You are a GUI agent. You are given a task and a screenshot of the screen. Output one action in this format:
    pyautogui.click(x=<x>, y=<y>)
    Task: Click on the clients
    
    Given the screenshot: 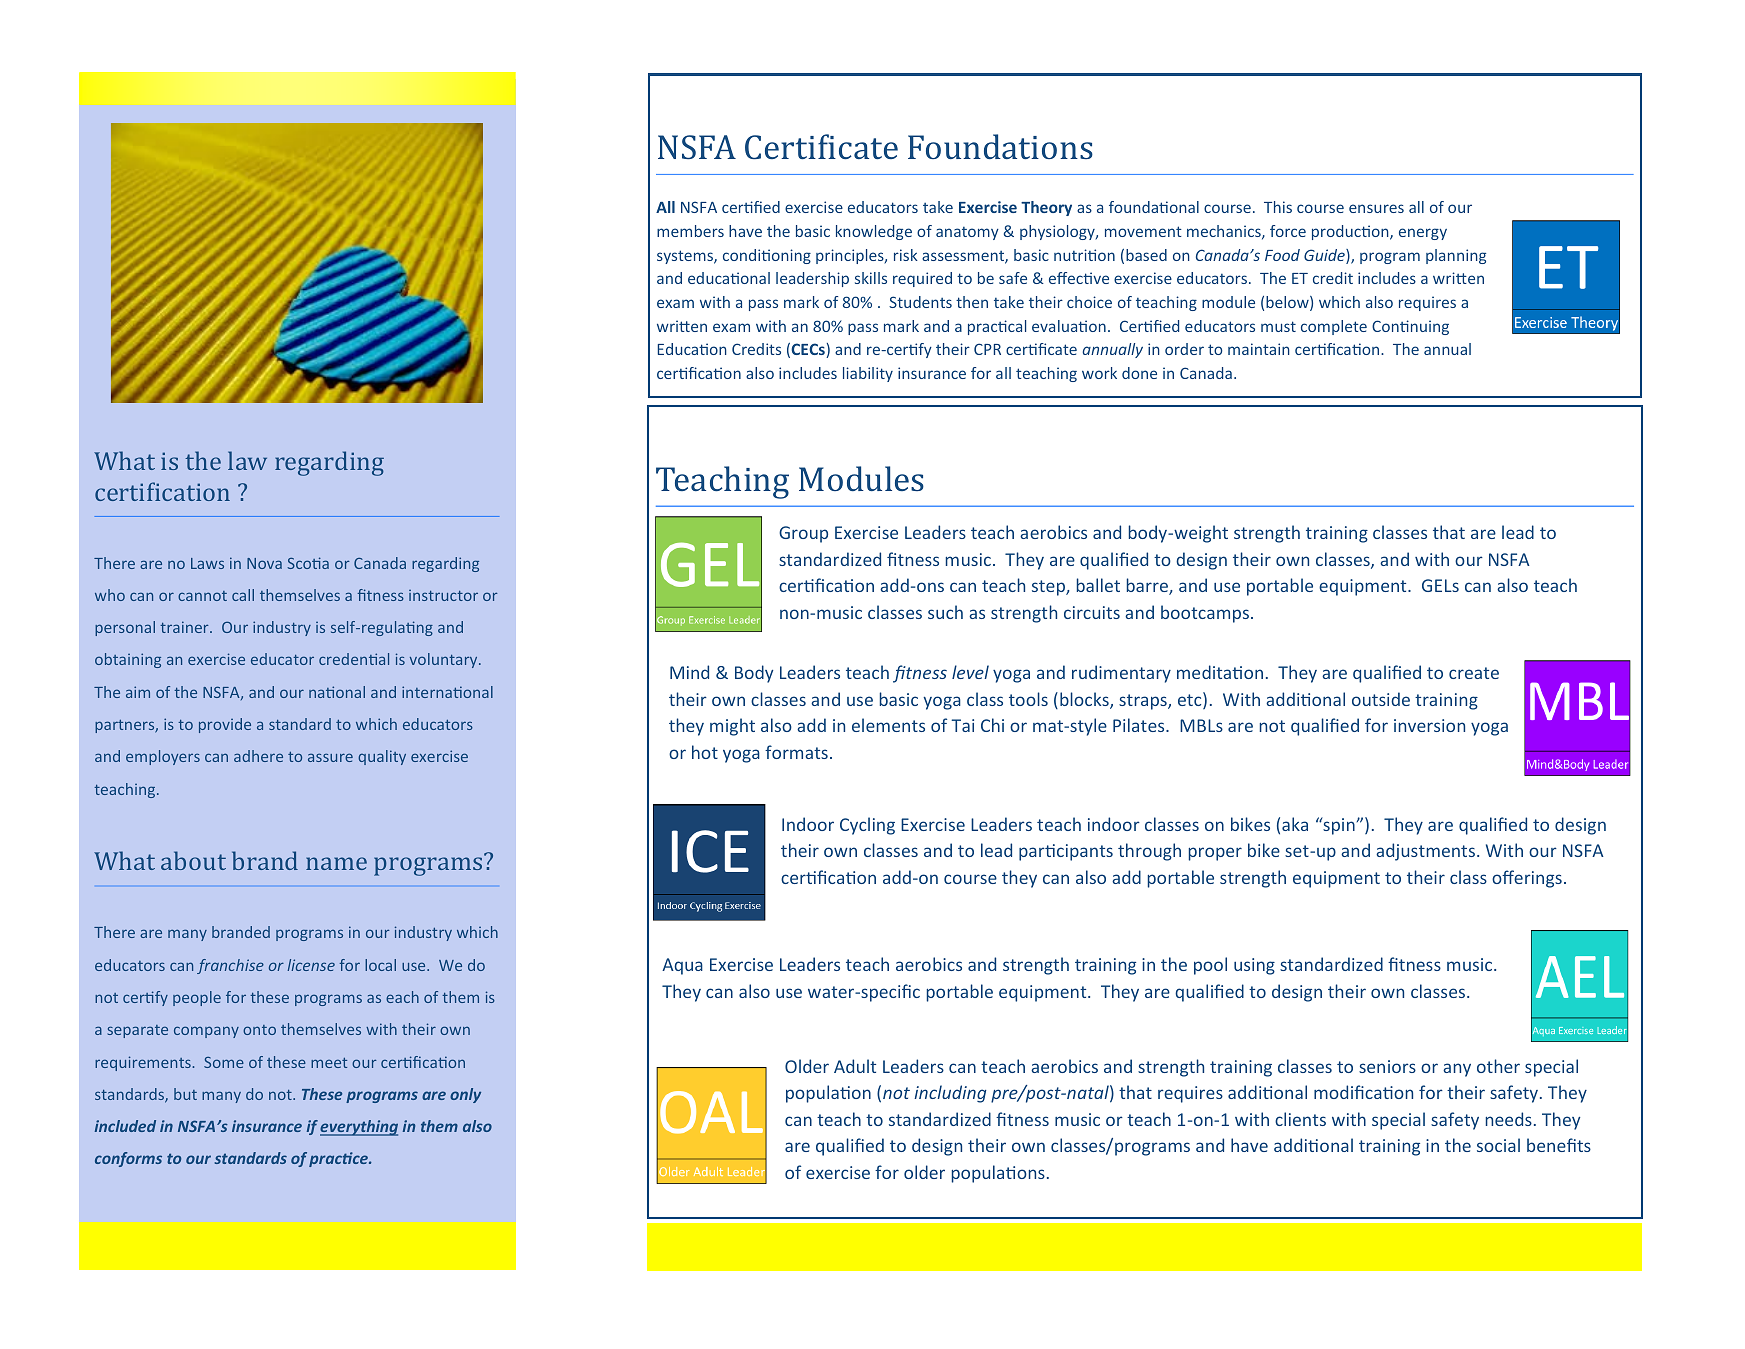 What is the action you would take?
    pyautogui.click(x=1300, y=1119)
